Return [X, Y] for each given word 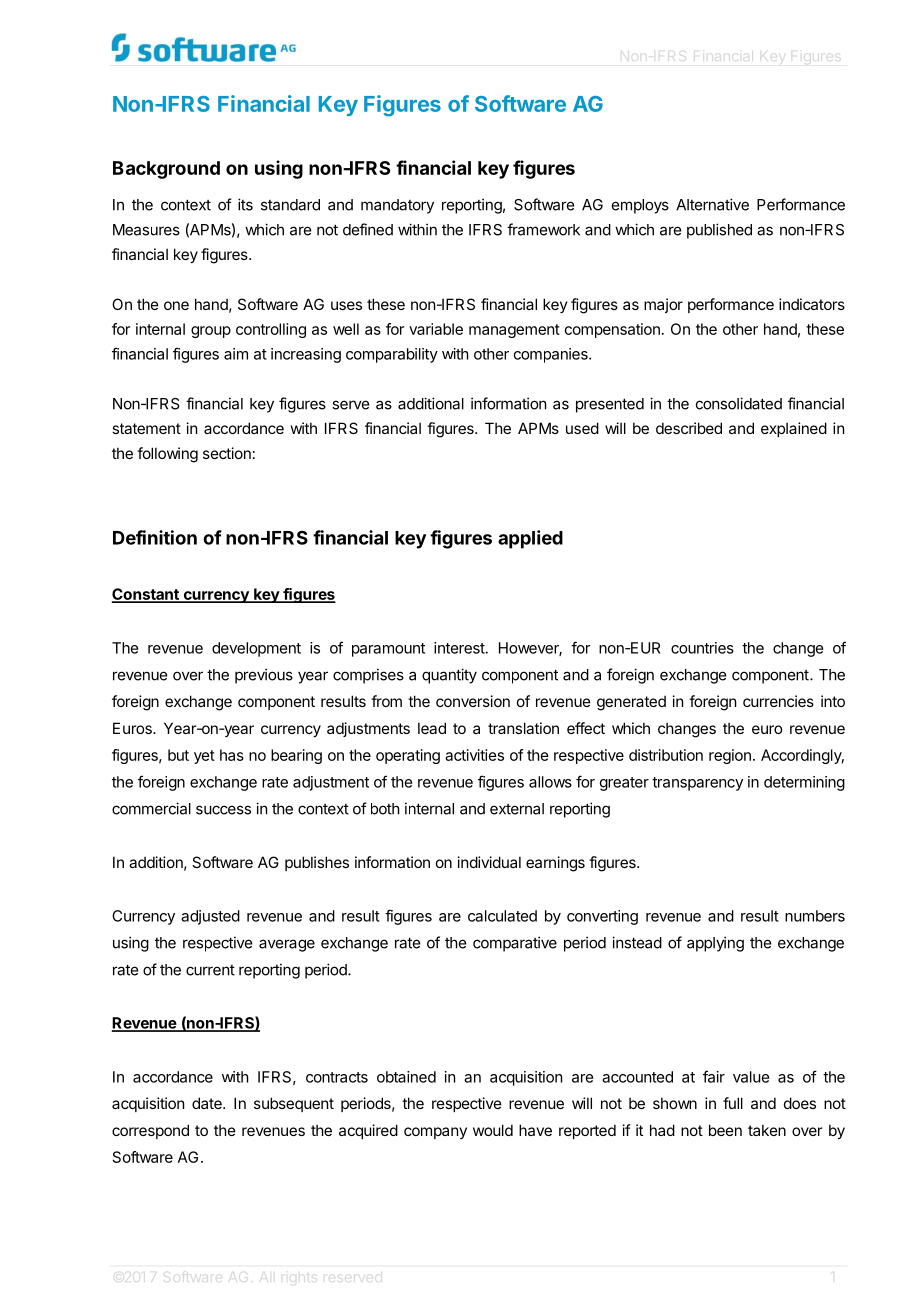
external [517, 809]
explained [794, 429]
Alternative [712, 204]
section [227, 453]
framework [543, 229]
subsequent [294, 1104]
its [245, 204]
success [223, 810]
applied [530, 539]
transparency [697, 784]
